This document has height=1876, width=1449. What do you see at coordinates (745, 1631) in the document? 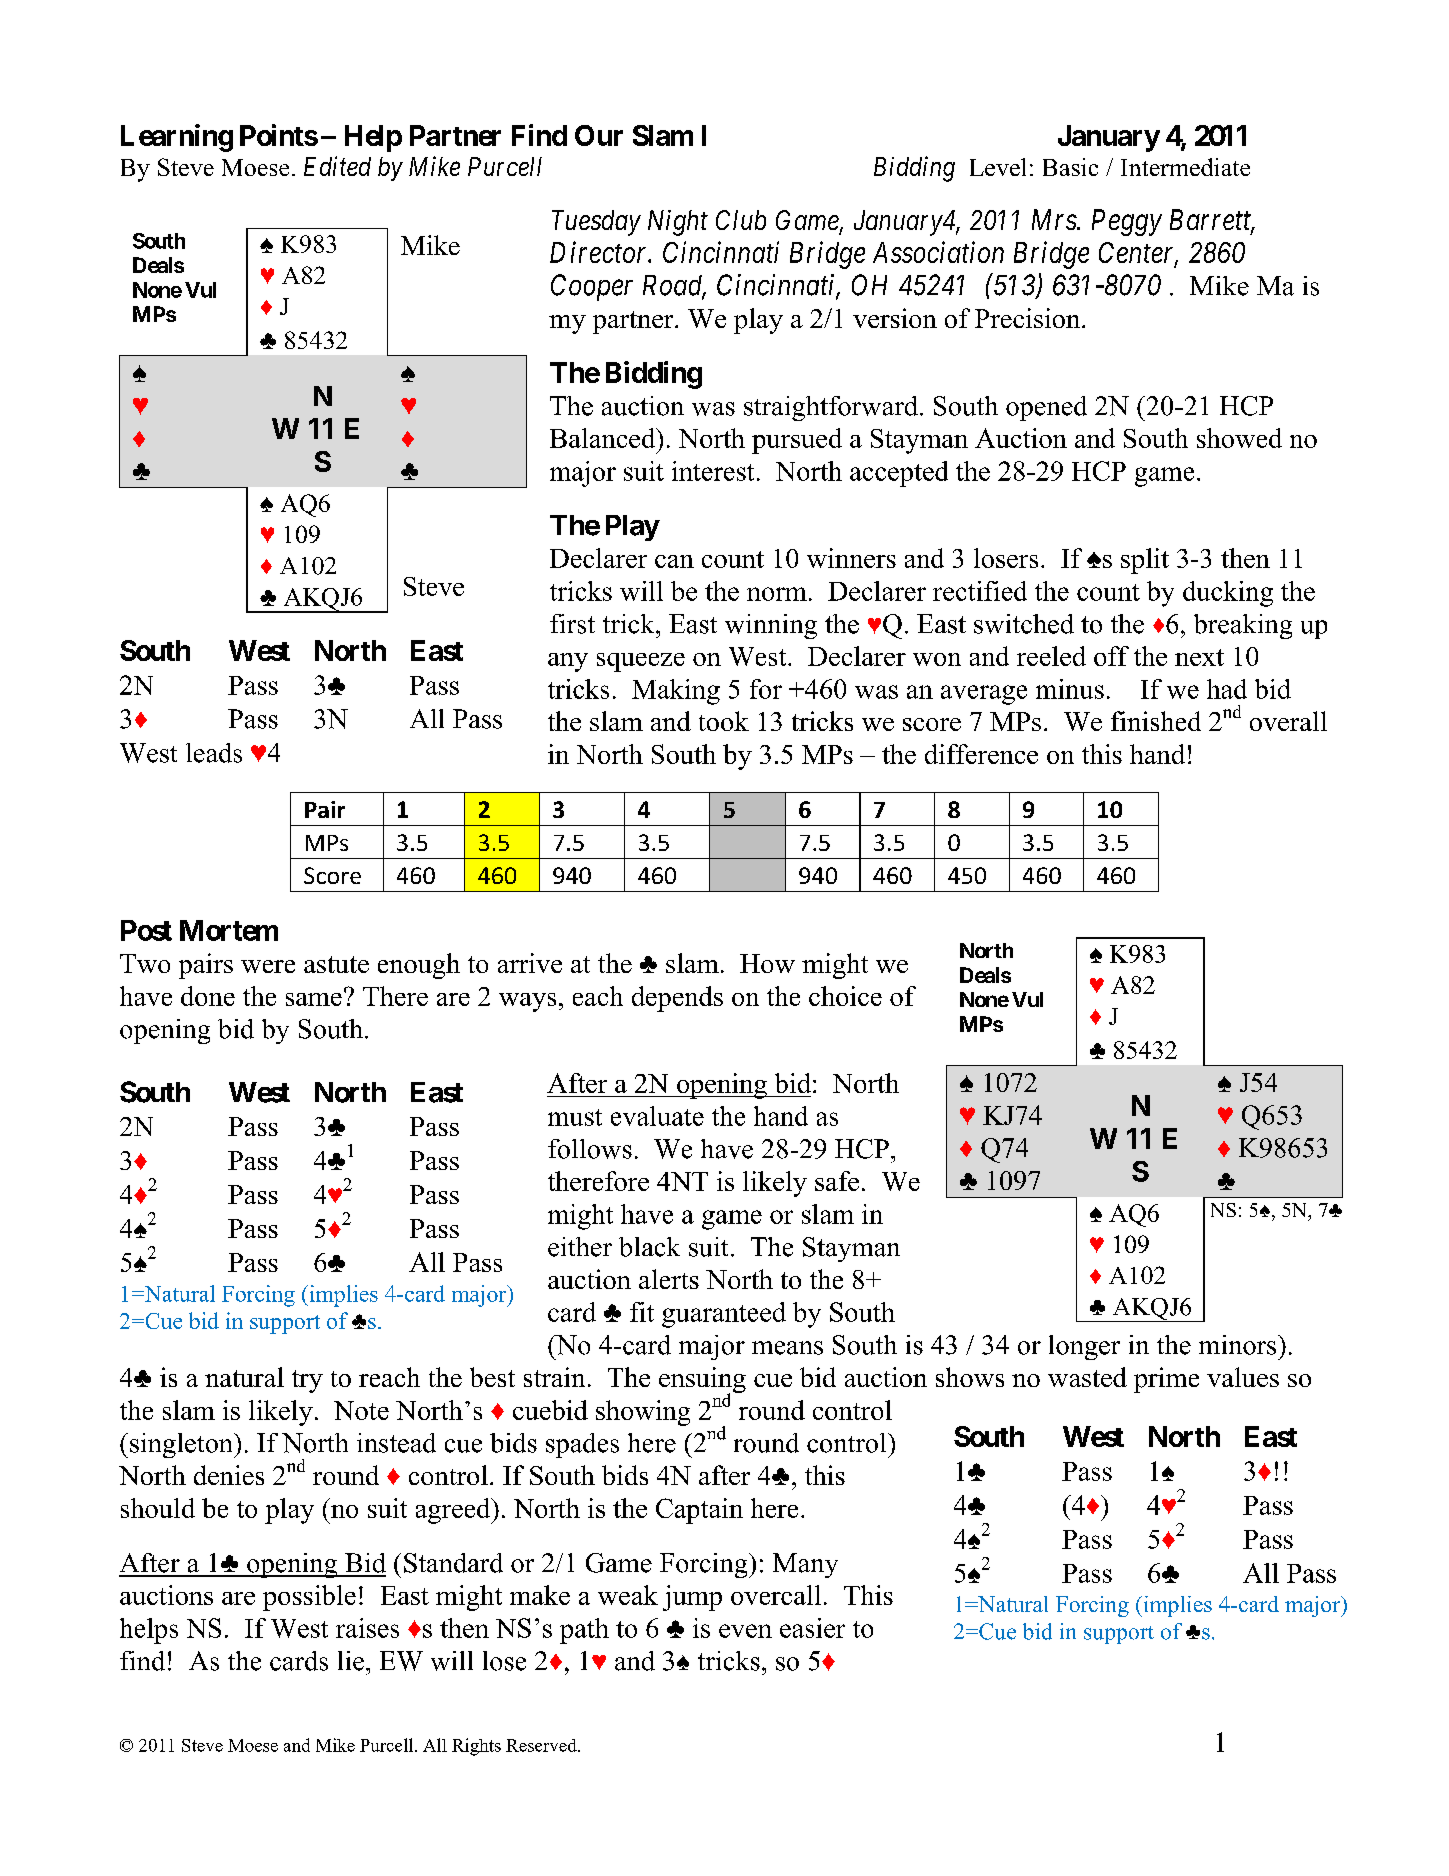
I see `even` at bounding box center [745, 1631].
